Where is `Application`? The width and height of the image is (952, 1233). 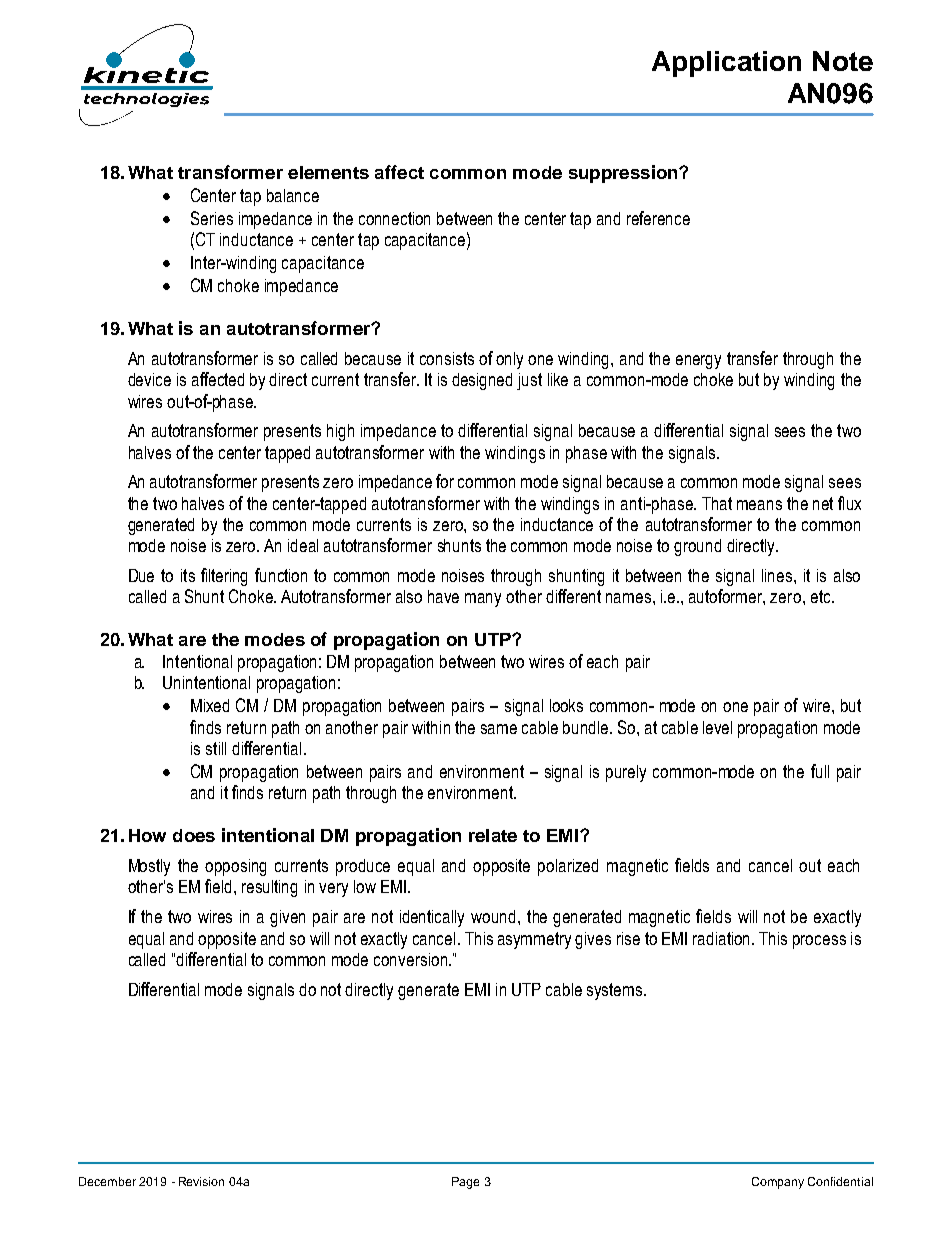
Application is located at coordinates (726, 64).
